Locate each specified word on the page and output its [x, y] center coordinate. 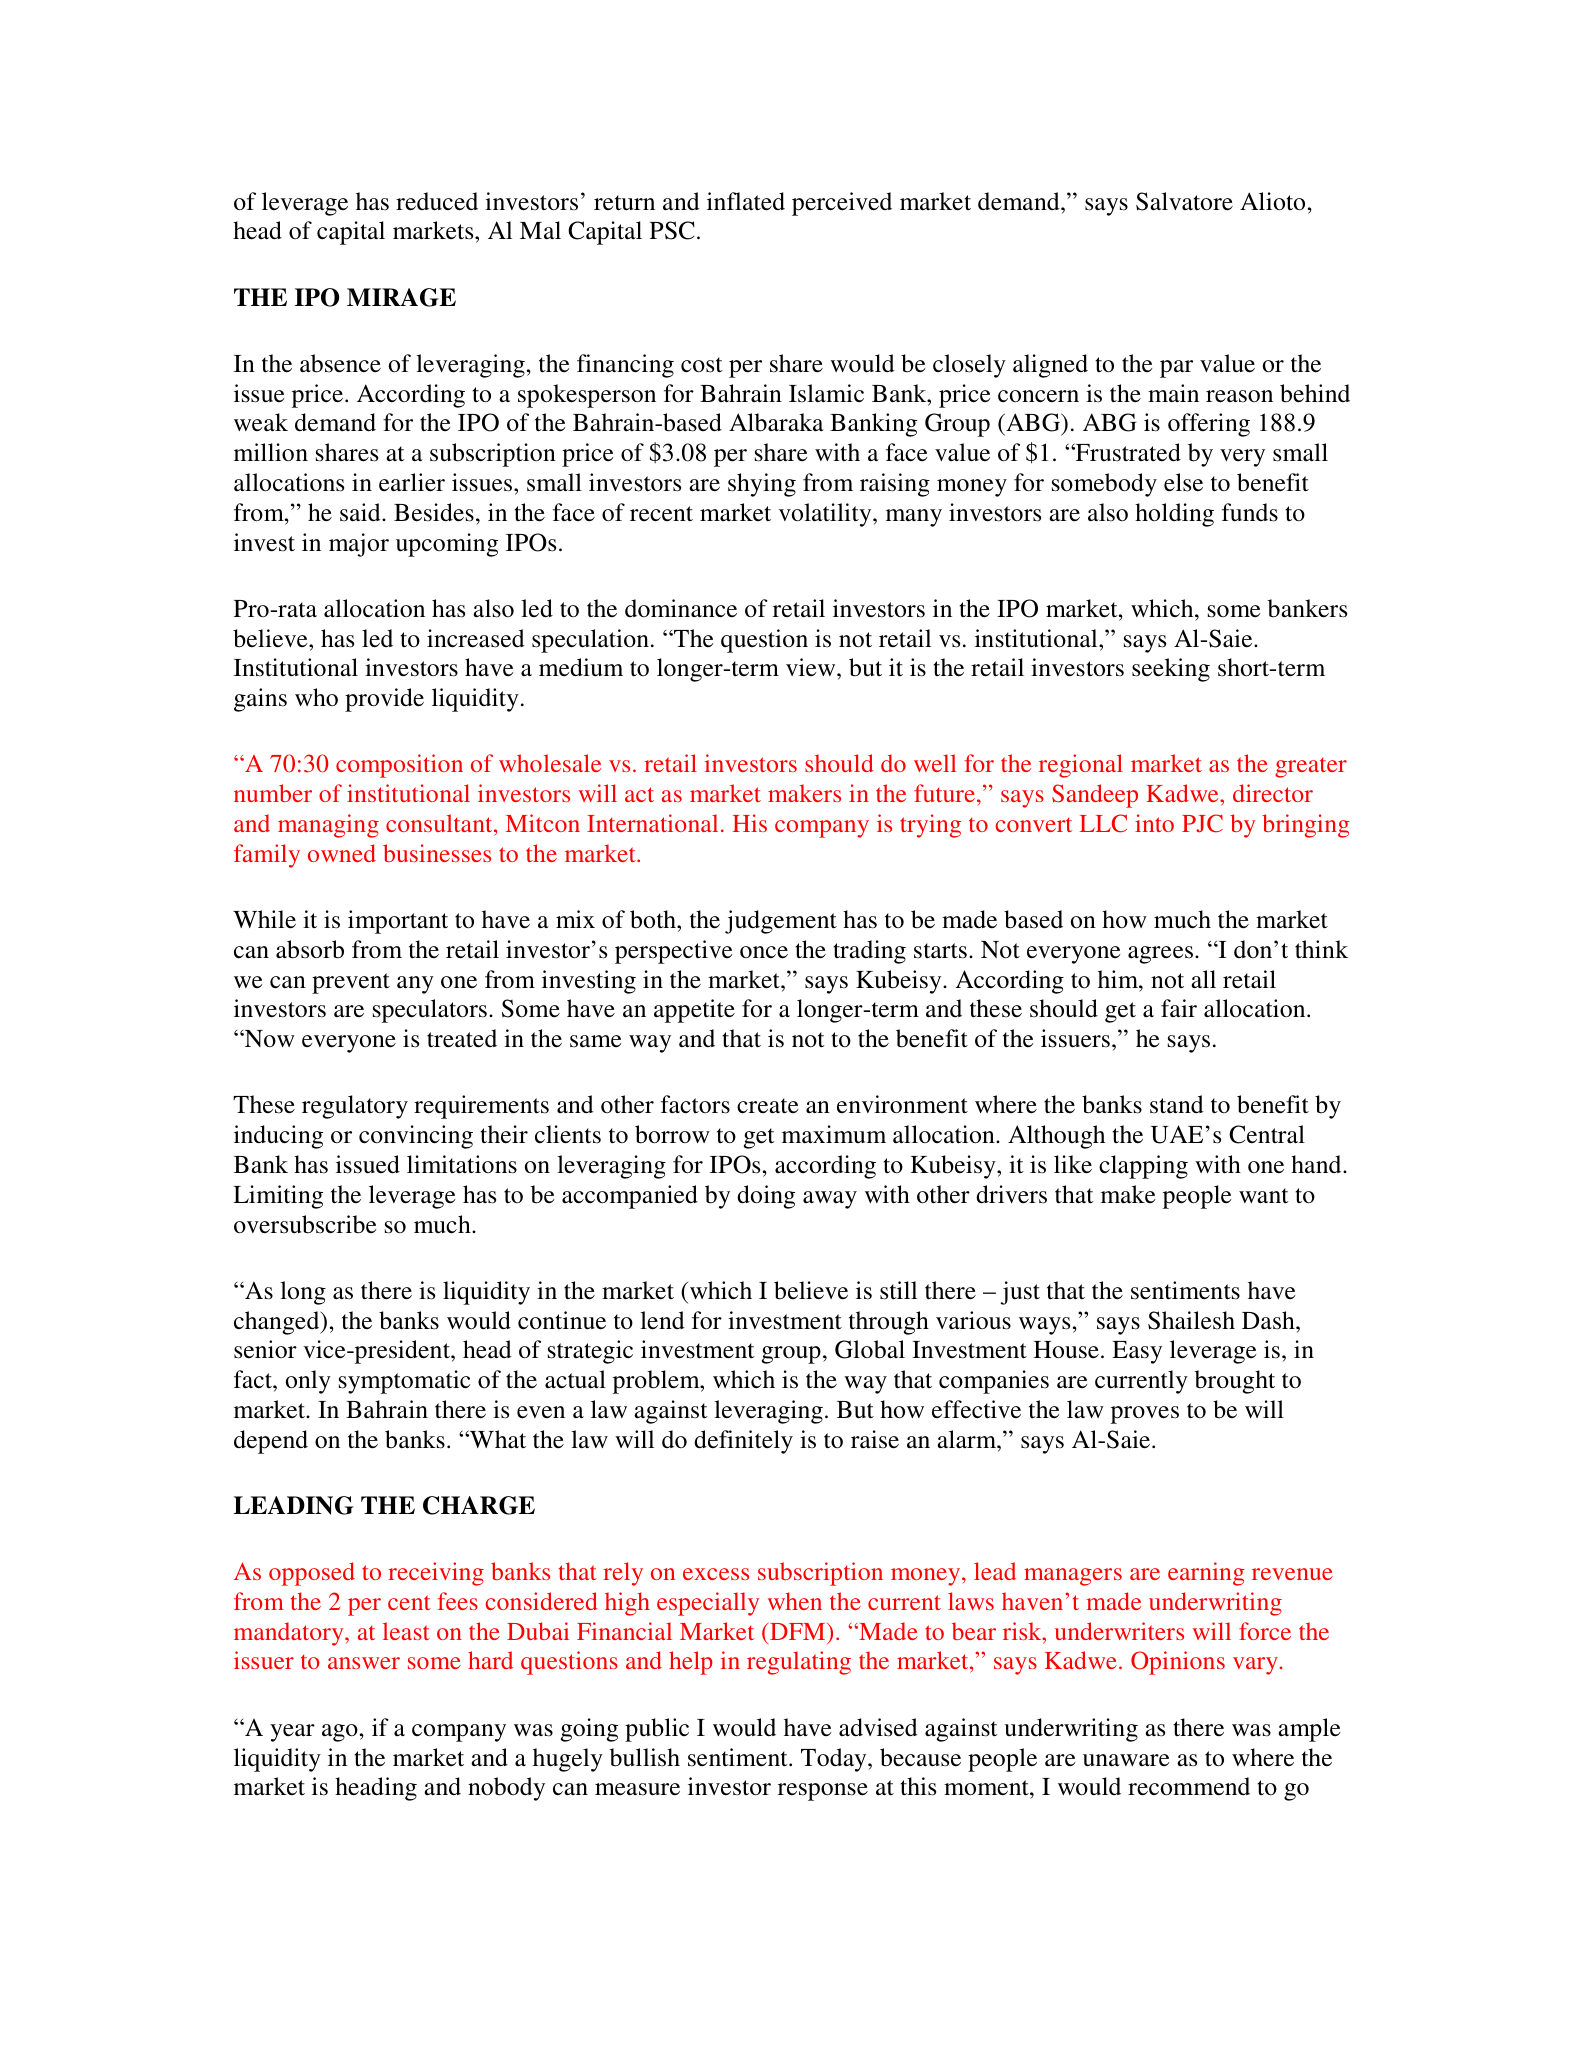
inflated [746, 201]
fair [1179, 1008]
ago [340, 1733]
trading [869, 952]
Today [835, 1760]
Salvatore [1184, 201]
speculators [430, 1011]
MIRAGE [401, 297]
